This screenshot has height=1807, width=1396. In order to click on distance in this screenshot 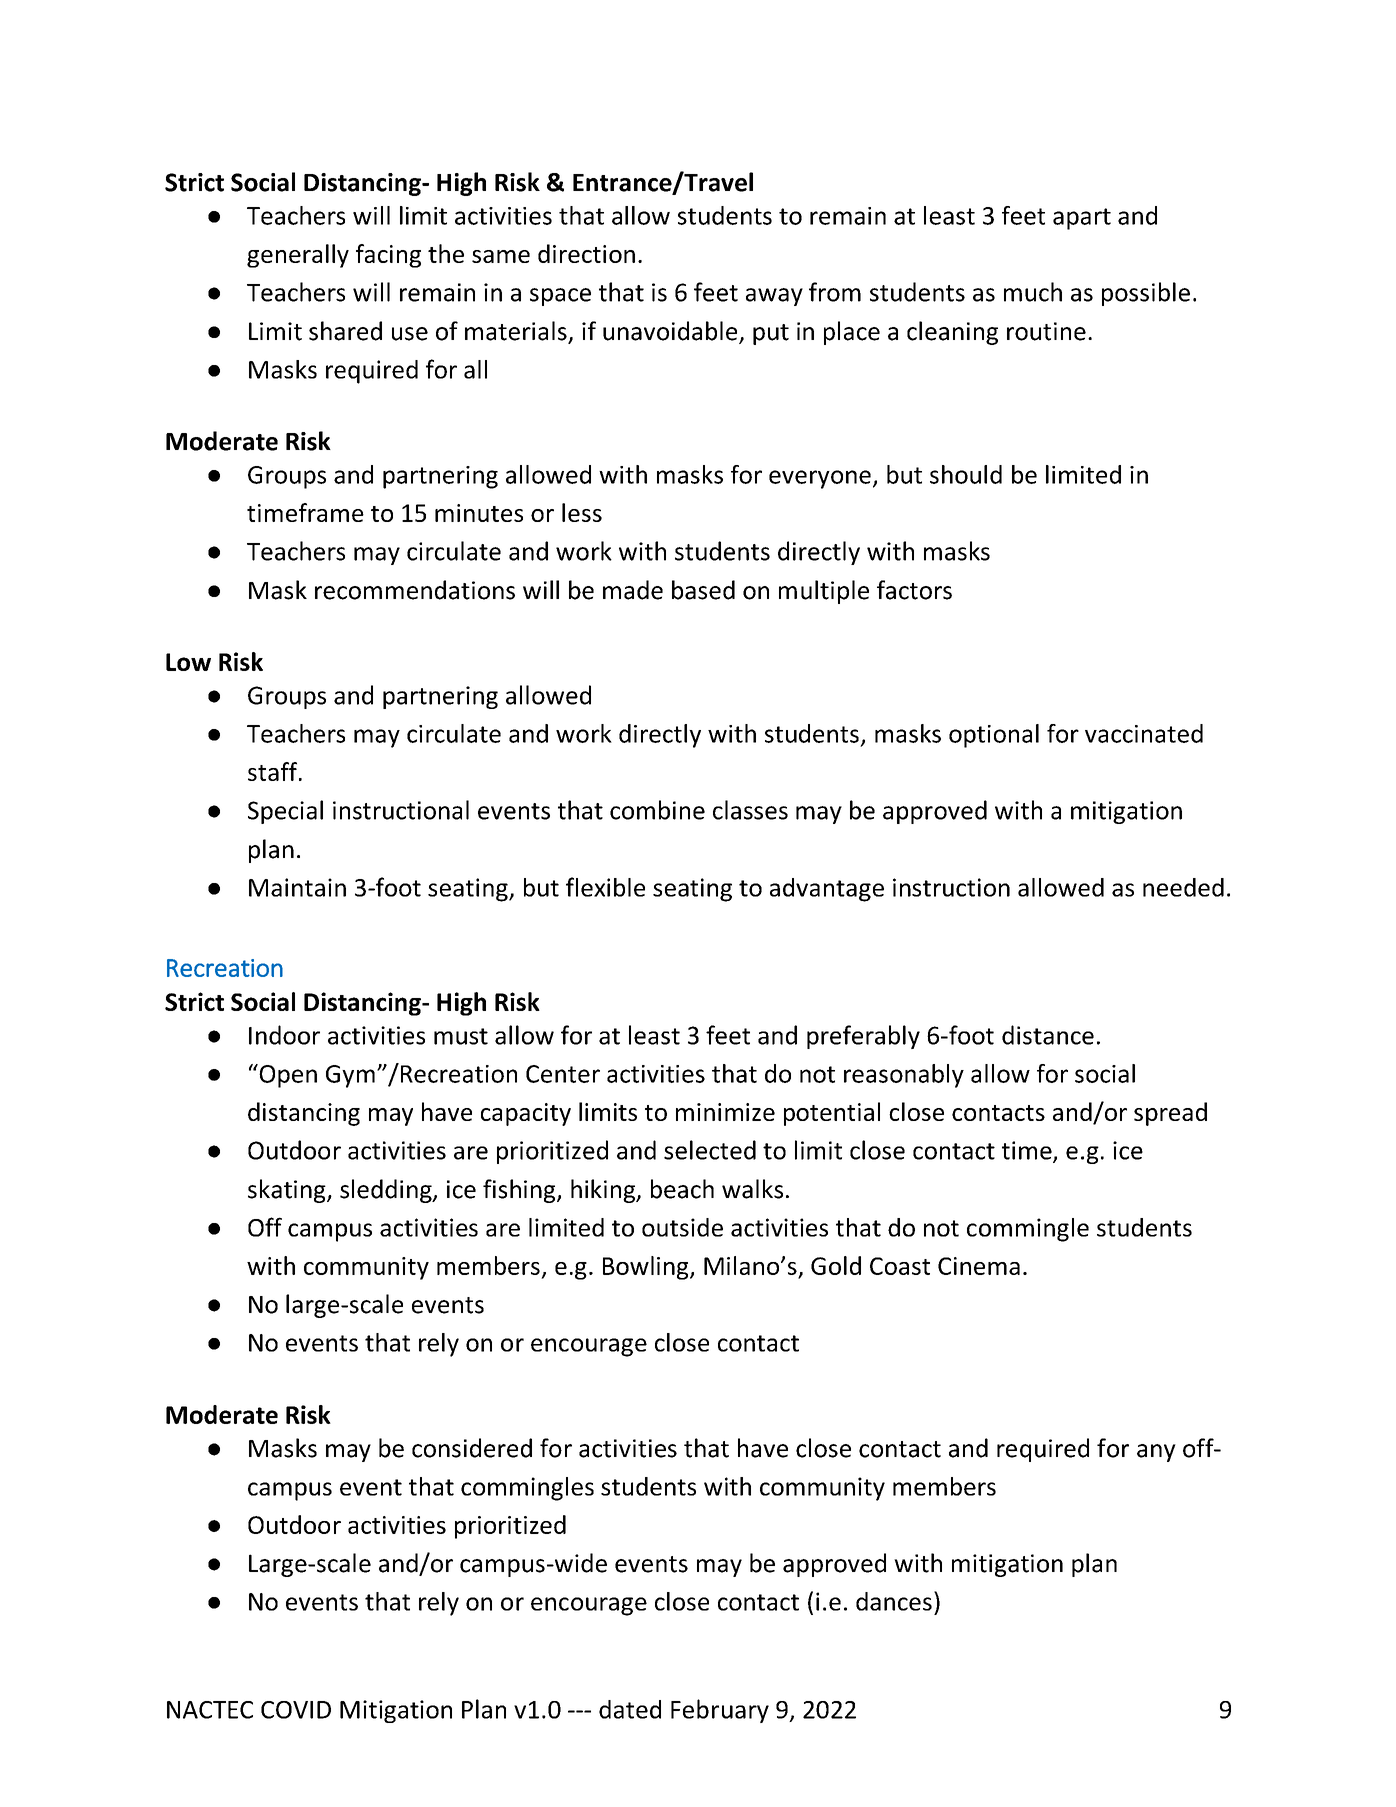, I will do `click(1048, 1035)`.
